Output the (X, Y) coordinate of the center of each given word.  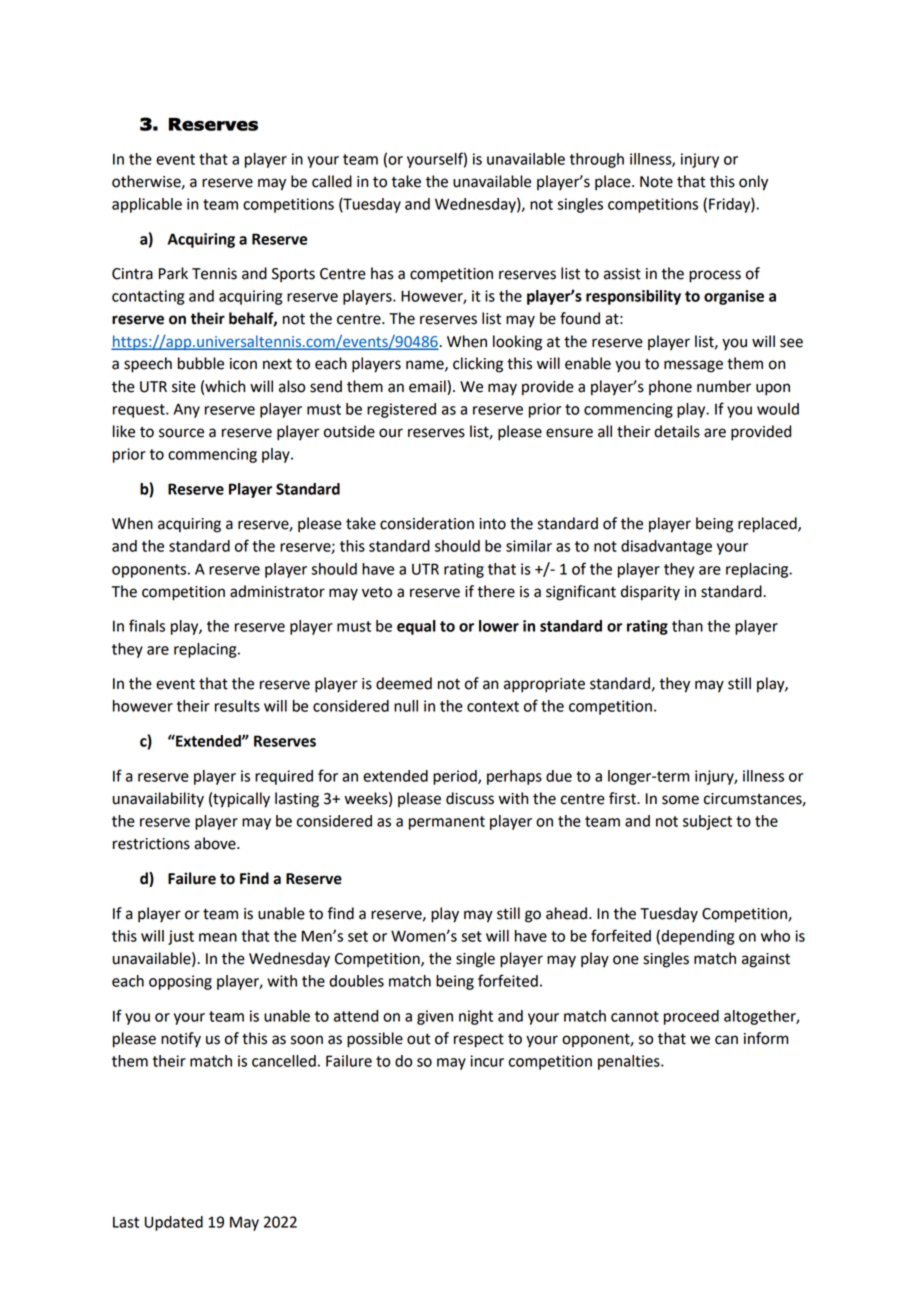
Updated (174, 1223)
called (332, 181)
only (753, 183)
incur (487, 1061)
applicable (147, 205)
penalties (630, 1062)
